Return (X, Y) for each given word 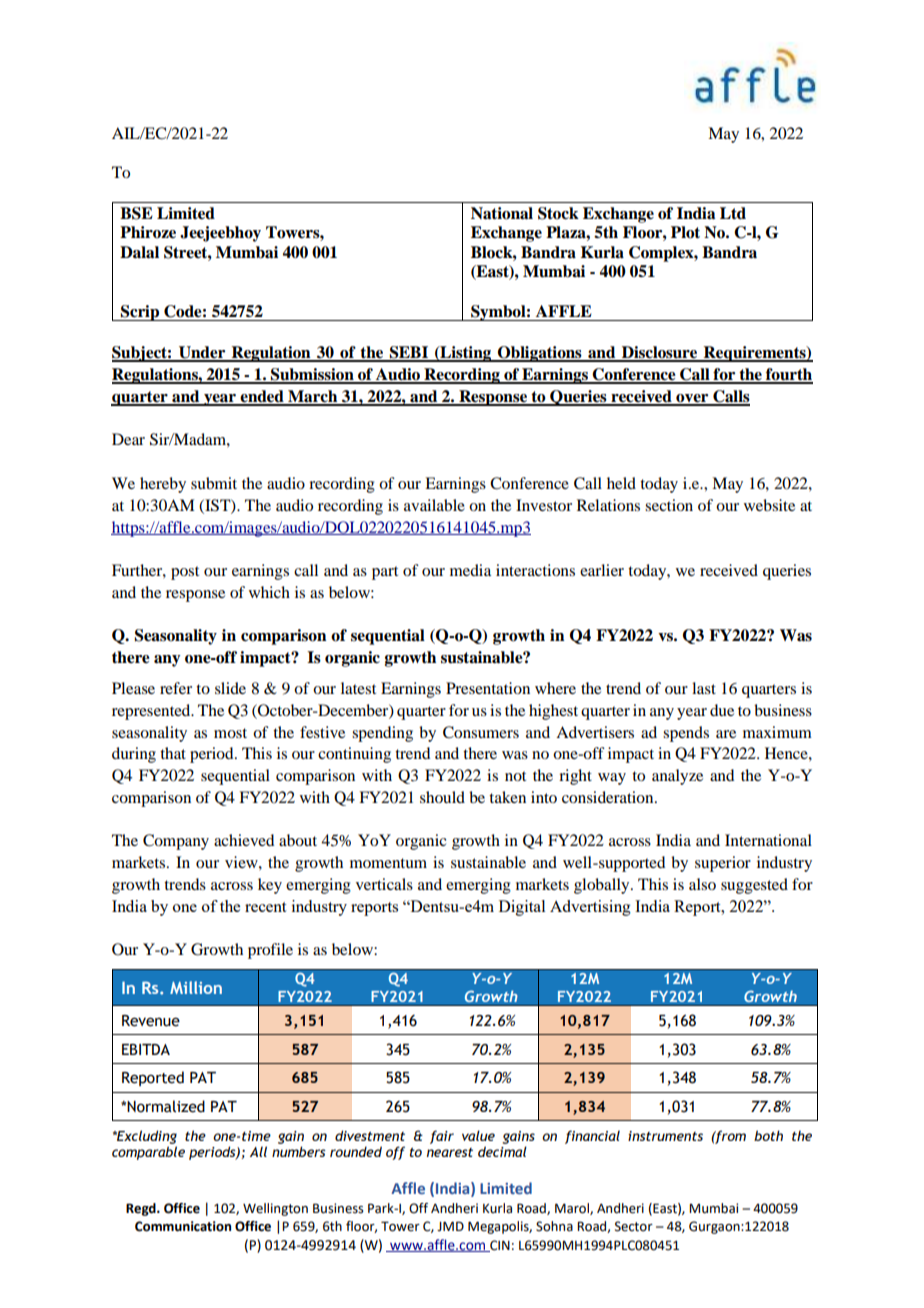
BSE (136, 213)
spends (686, 734)
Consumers (481, 732)
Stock (558, 213)
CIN (499, 1246)
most (230, 733)
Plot (685, 232)
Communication (183, 1226)
